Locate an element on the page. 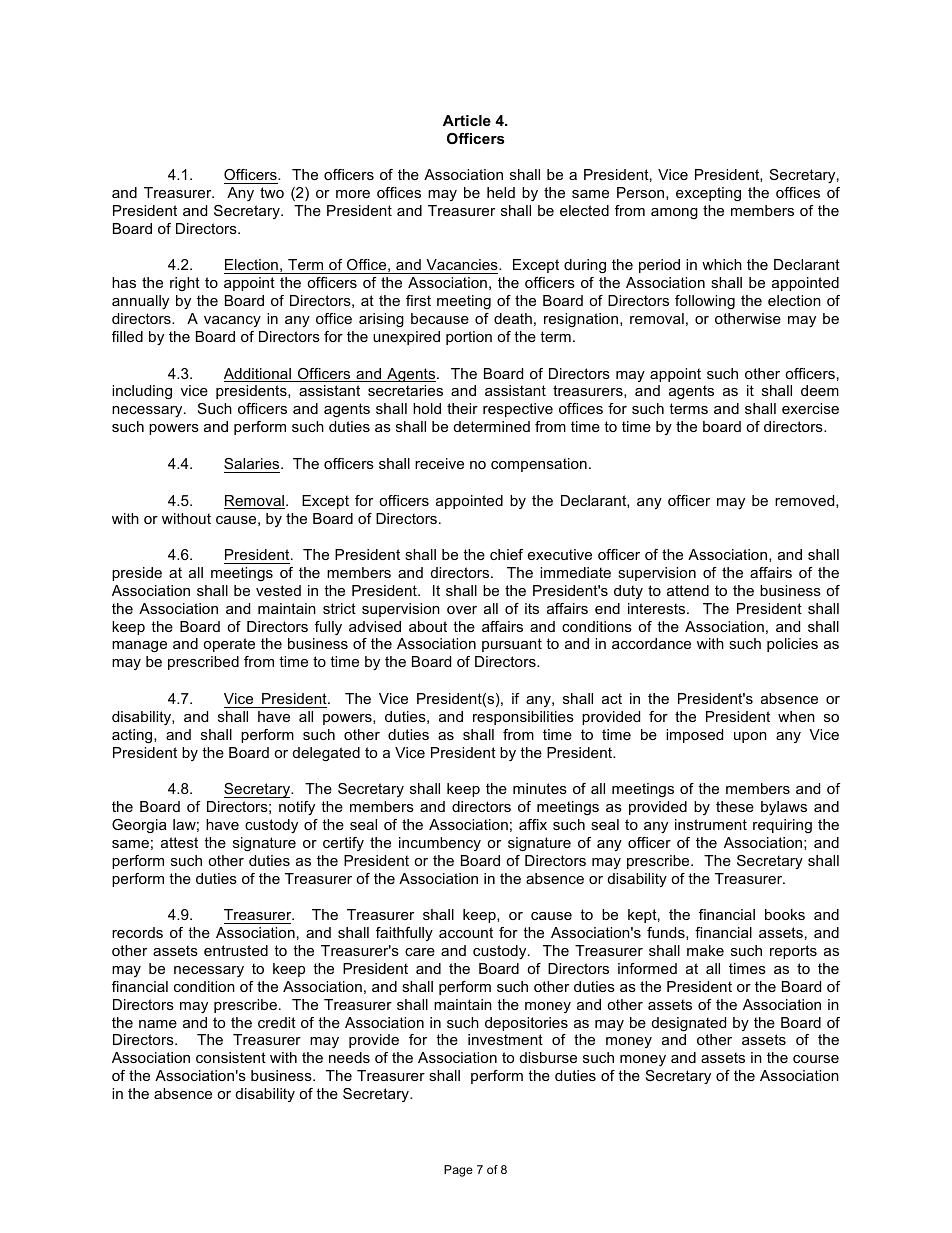  receive is located at coordinates (439, 463).
